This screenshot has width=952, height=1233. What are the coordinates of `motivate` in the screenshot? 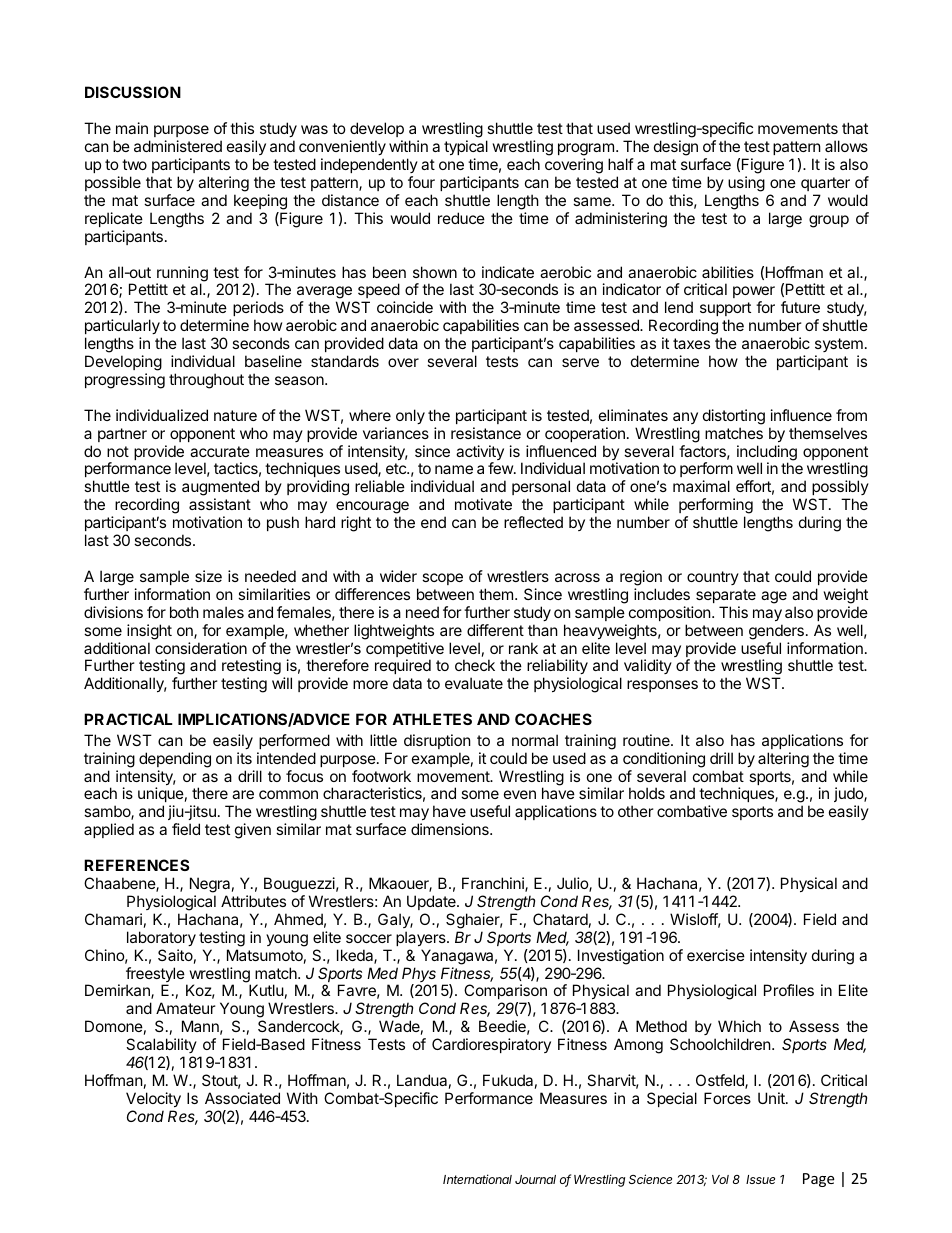 It's located at (483, 504).
